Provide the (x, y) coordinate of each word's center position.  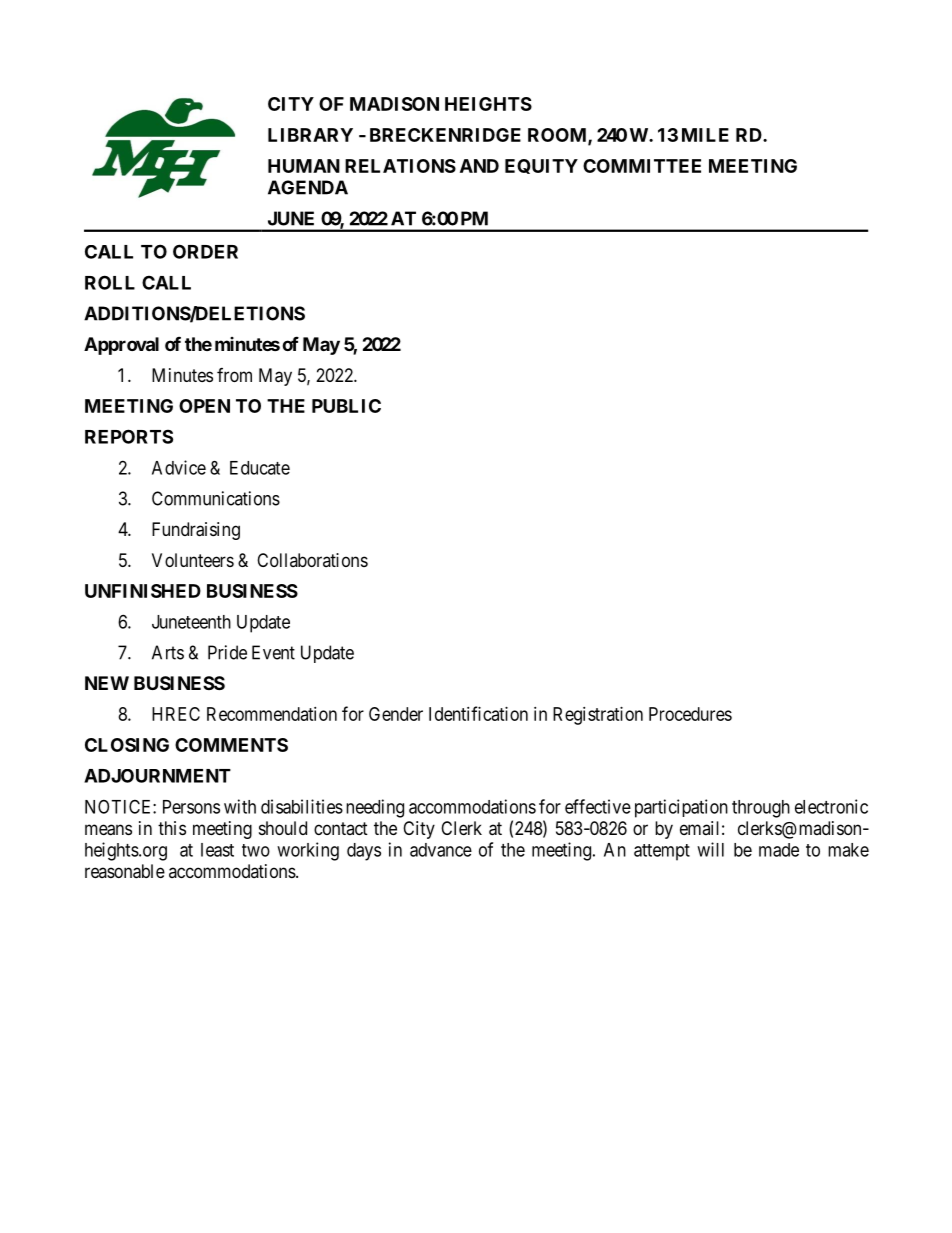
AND (479, 166)
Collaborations (312, 560)
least (217, 850)
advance (441, 850)
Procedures (690, 714)
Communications (216, 498)
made (779, 850)
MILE (705, 135)
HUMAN (304, 166)
